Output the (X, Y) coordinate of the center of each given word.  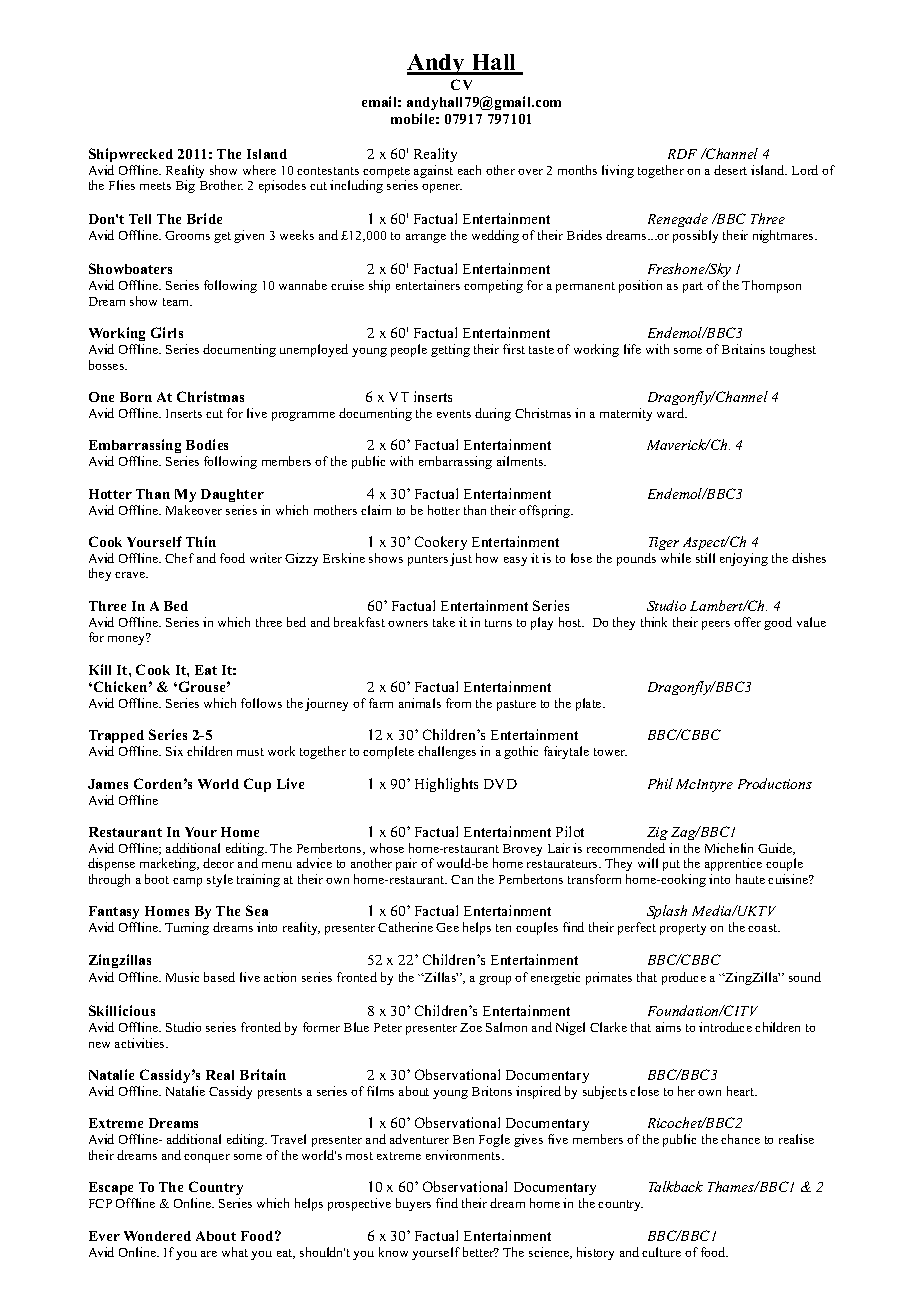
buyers (413, 1204)
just (461, 559)
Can (462, 879)
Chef (179, 558)
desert (730, 170)
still (705, 558)
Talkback (676, 1186)
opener (442, 188)
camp (187, 882)
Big (185, 186)
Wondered (157, 1236)
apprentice (733, 864)
